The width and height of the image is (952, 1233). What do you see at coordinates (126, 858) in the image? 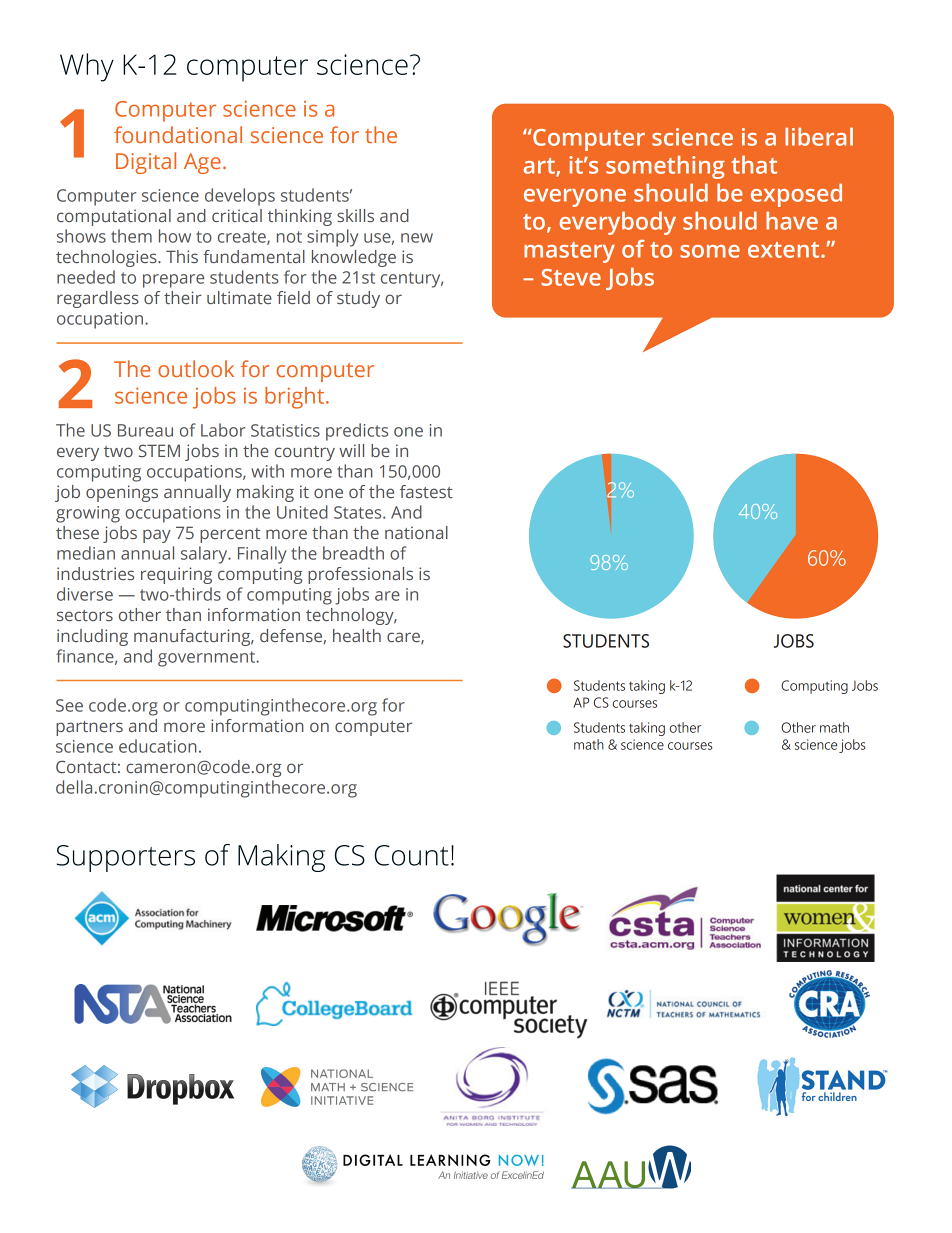
I see `Supporters` at bounding box center [126, 858].
